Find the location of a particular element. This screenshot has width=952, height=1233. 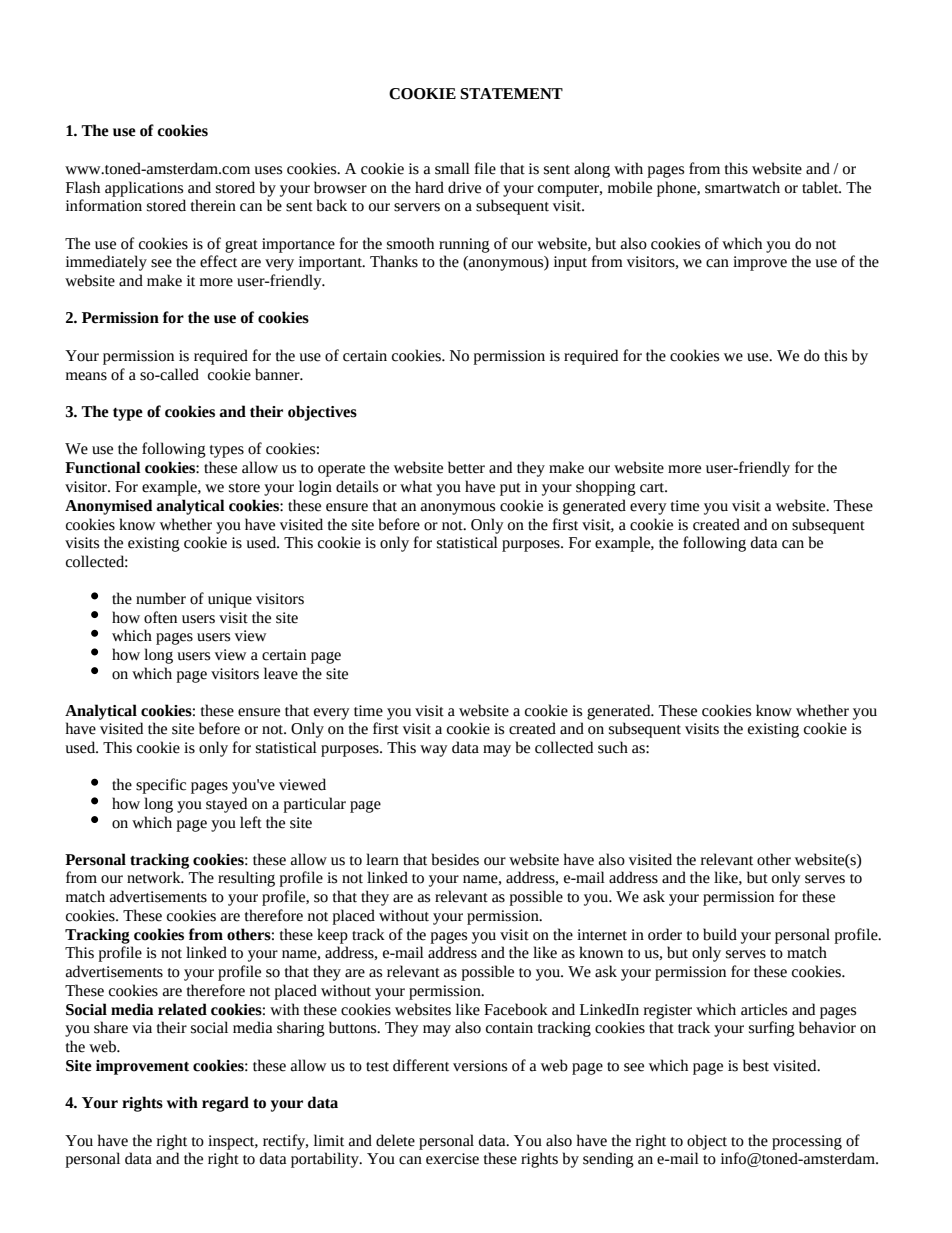

regard is located at coordinates (225, 1104).
